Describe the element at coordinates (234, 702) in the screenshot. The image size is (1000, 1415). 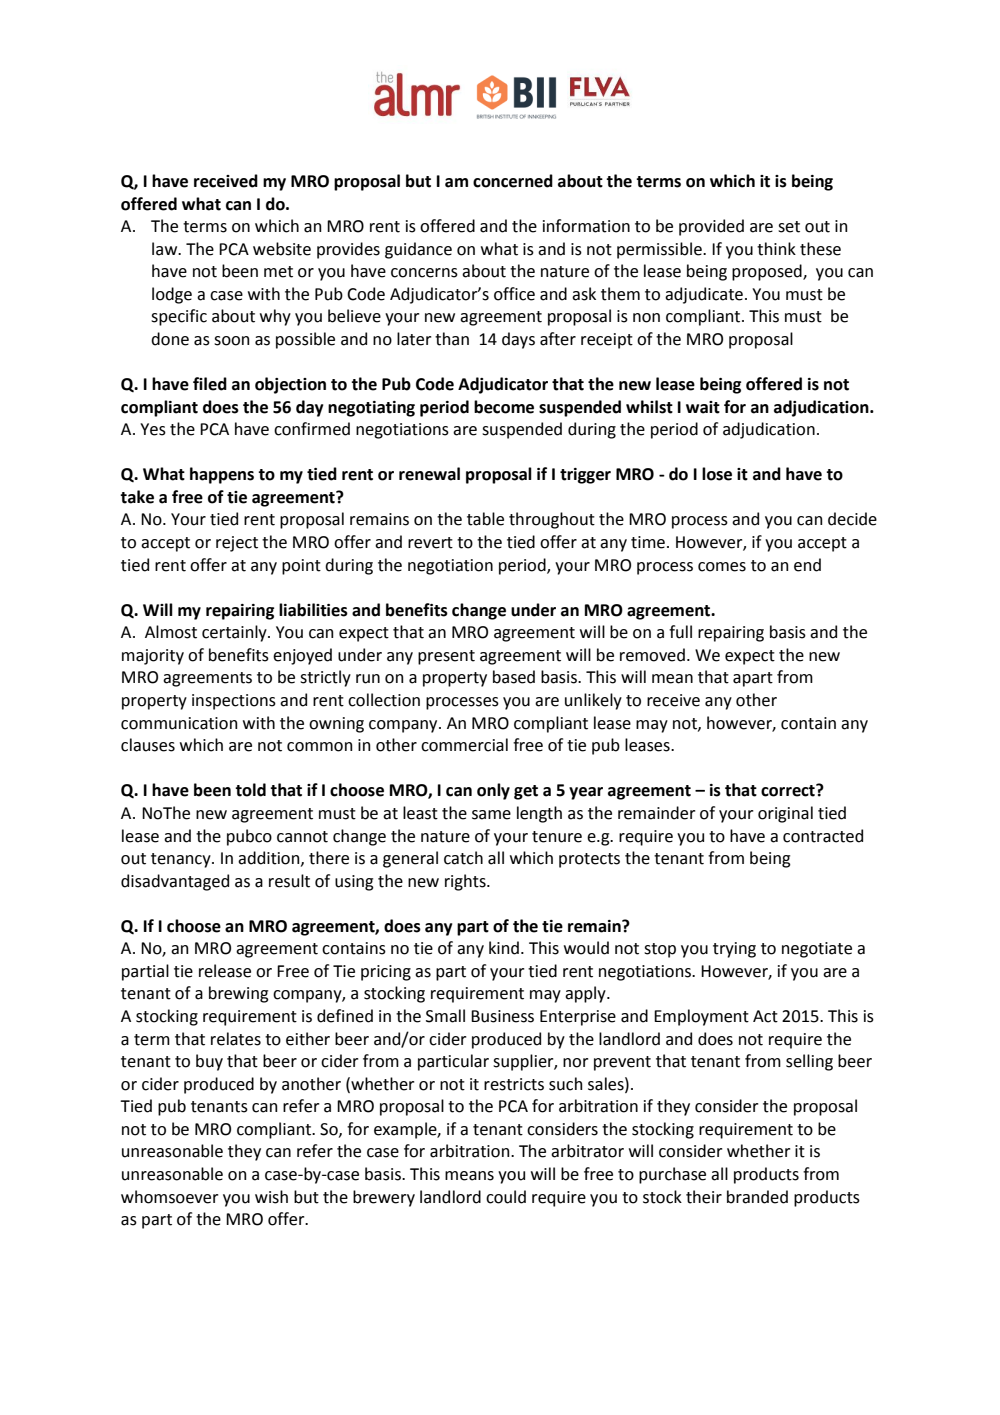
I see `inspections` at that location.
